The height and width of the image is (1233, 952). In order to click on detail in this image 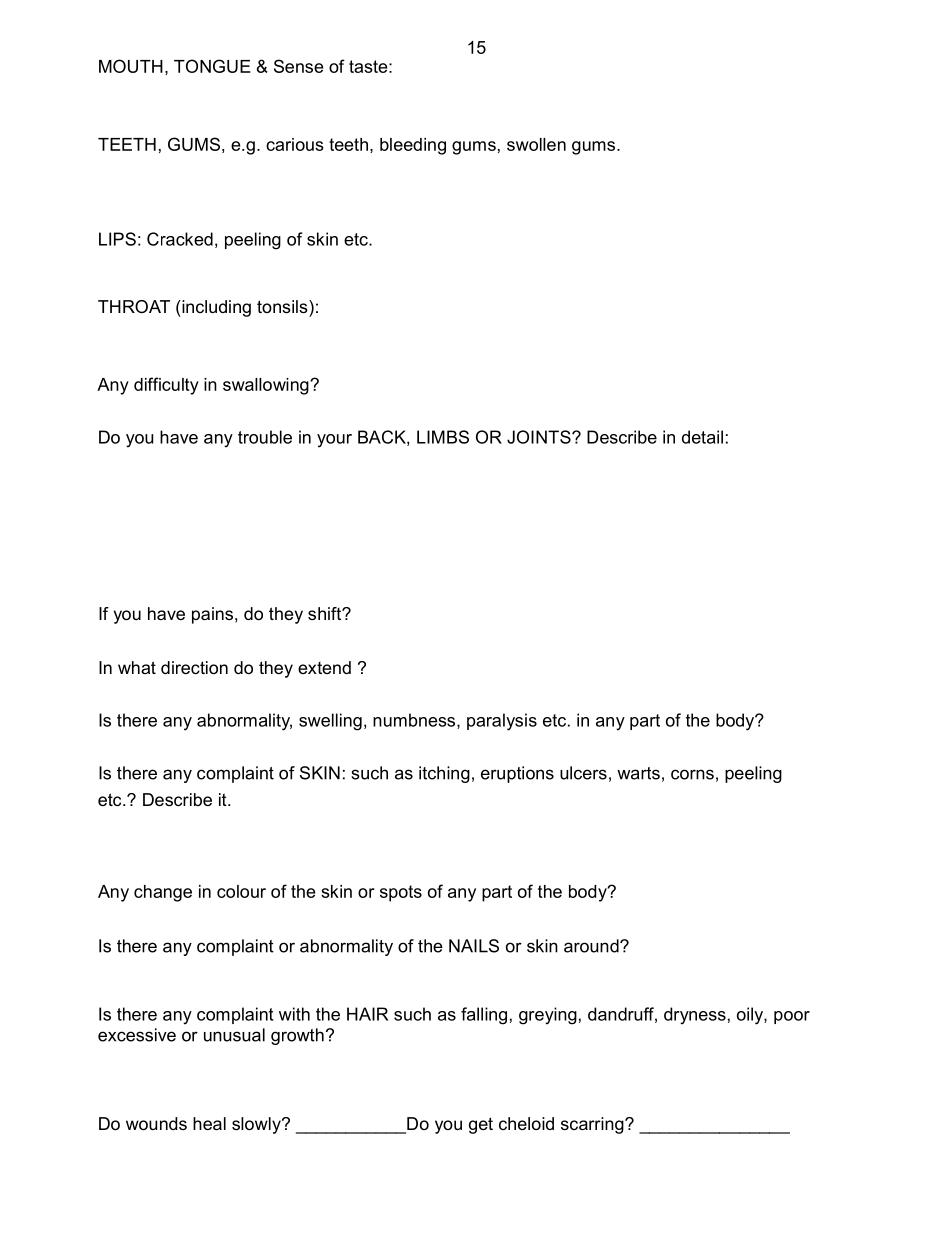, I will do `click(702, 437)`.
